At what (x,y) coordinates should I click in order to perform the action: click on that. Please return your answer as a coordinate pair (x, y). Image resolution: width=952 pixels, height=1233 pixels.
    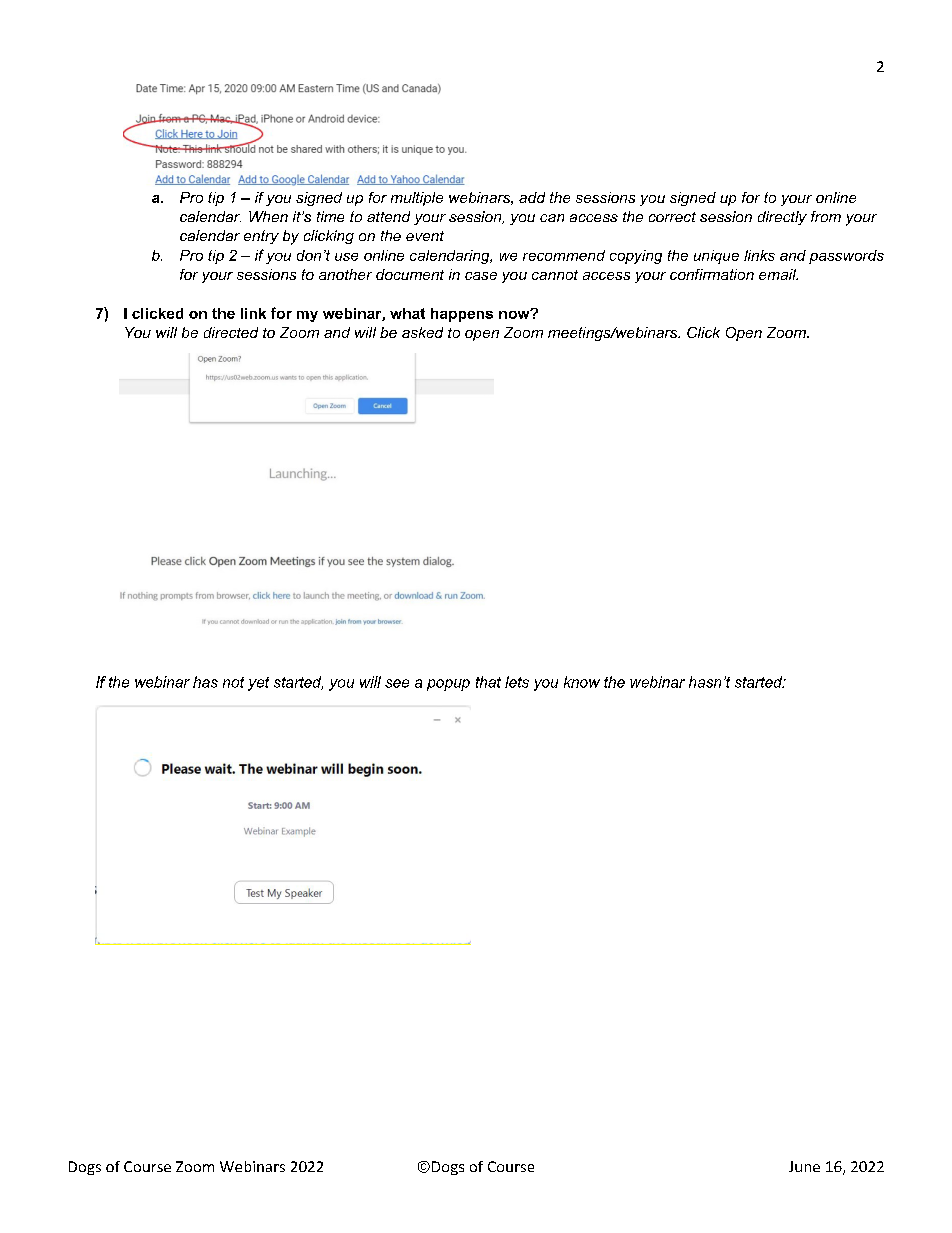
    Looking at the image, I should click on (488, 682).
